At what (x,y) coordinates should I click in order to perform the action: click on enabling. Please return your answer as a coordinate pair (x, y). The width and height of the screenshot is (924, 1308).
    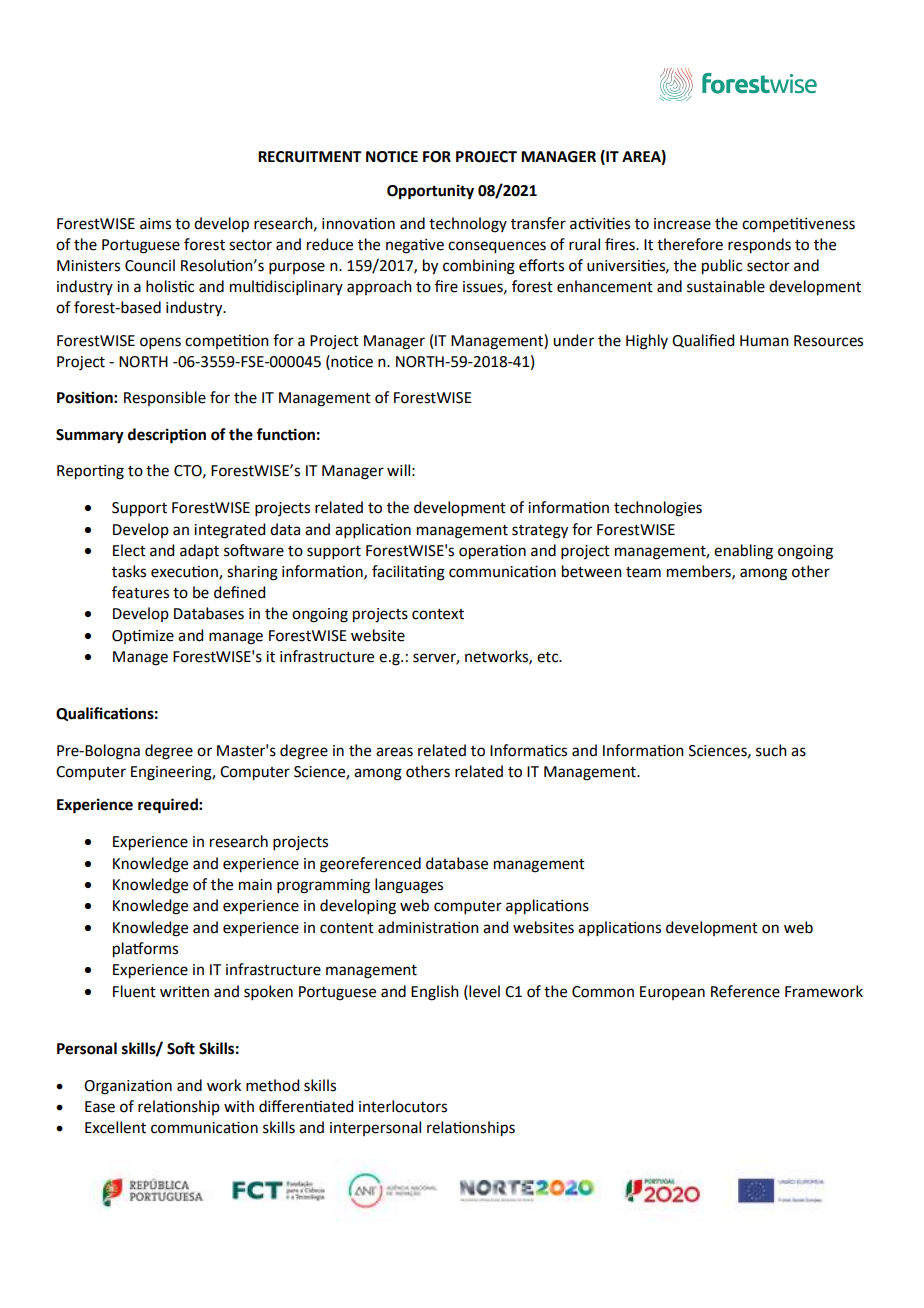
    Looking at the image, I should click on (743, 552).
